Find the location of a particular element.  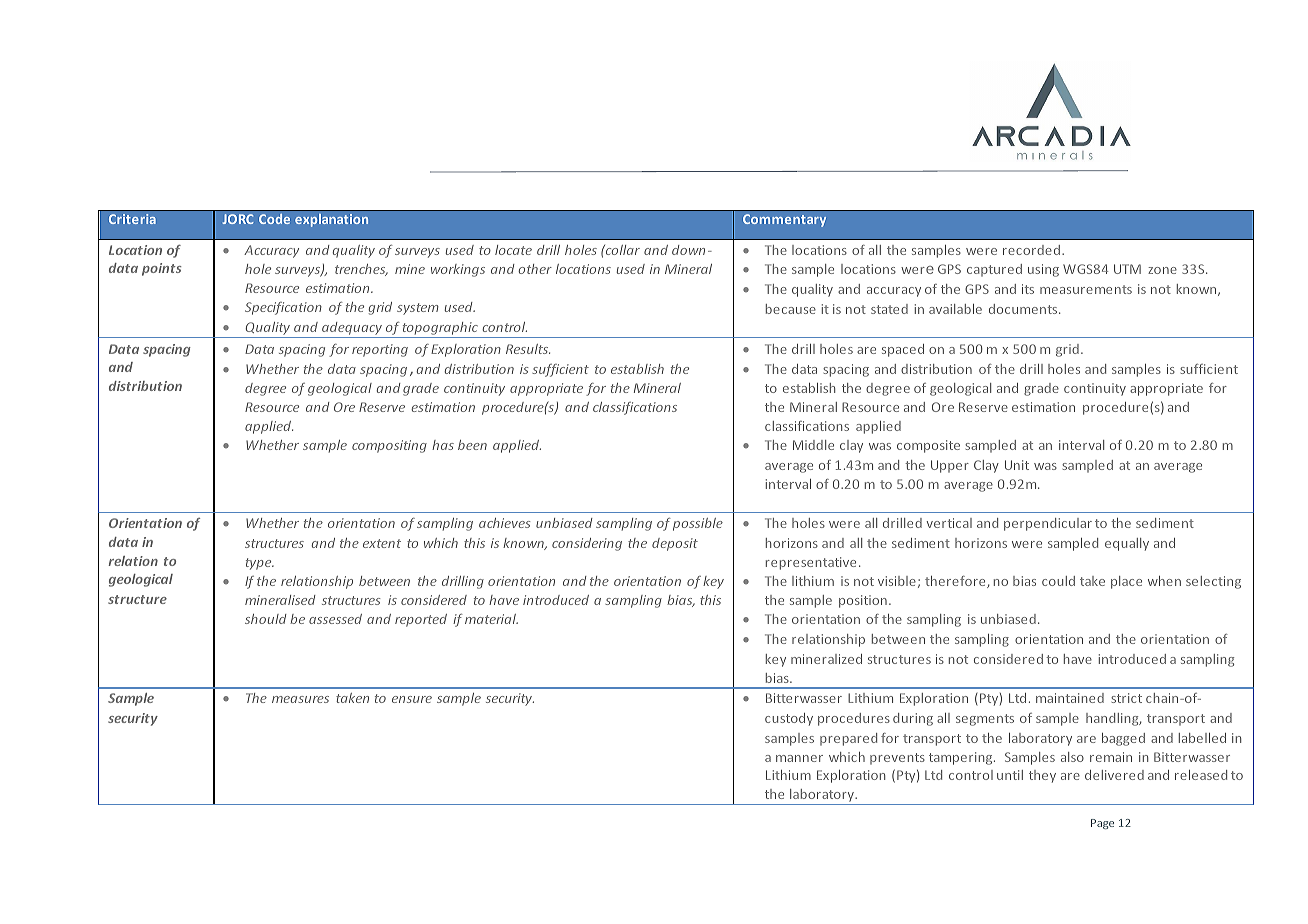

Code is located at coordinates (274, 219).
